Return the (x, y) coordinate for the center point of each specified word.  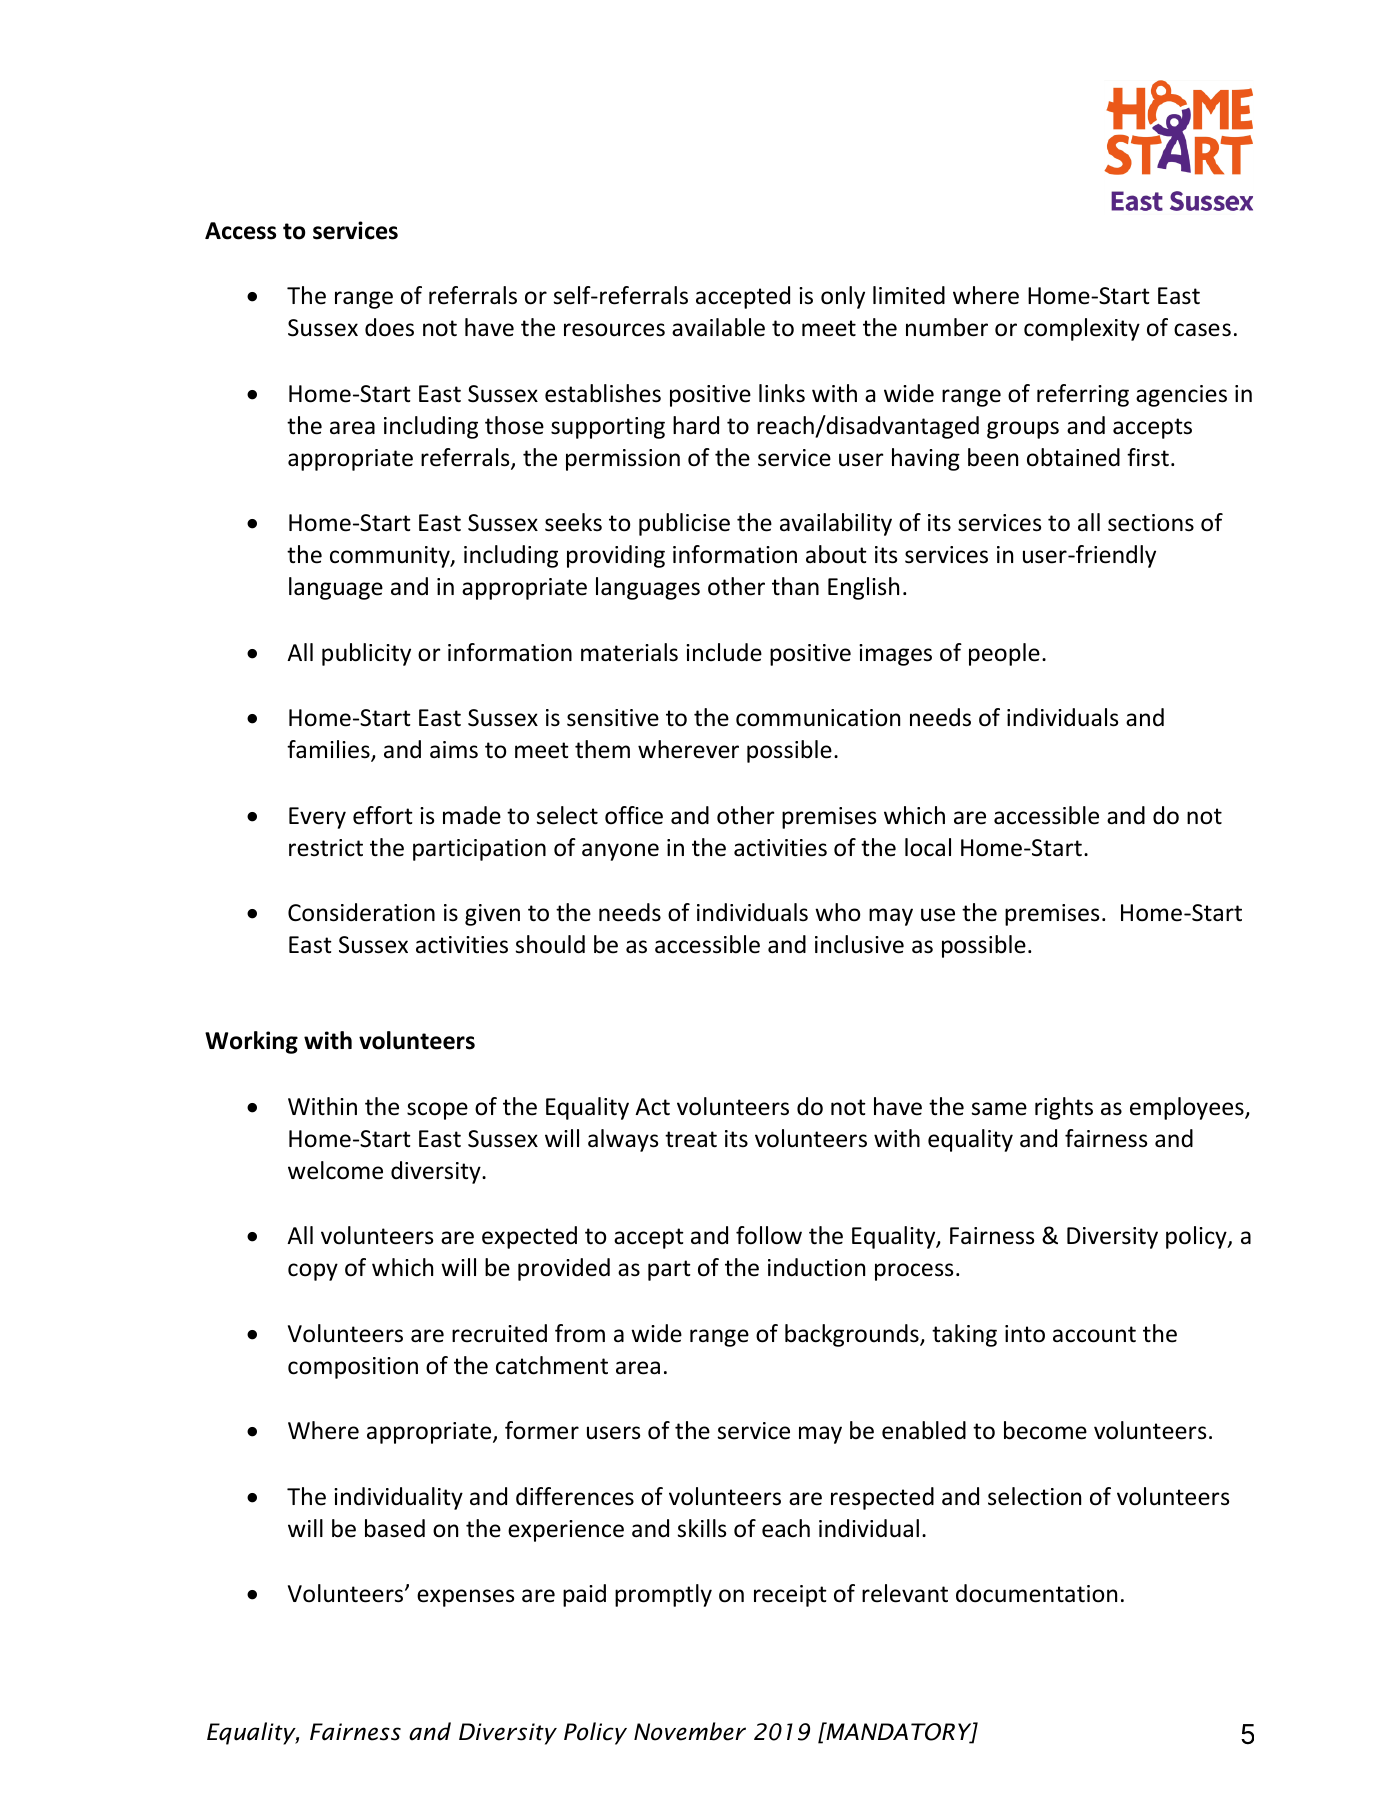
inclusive (859, 944)
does (389, 327)
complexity (1082, 329)
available (718, 327)
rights (1064, 1108)
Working (251, 1042)
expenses (465, 1598)
